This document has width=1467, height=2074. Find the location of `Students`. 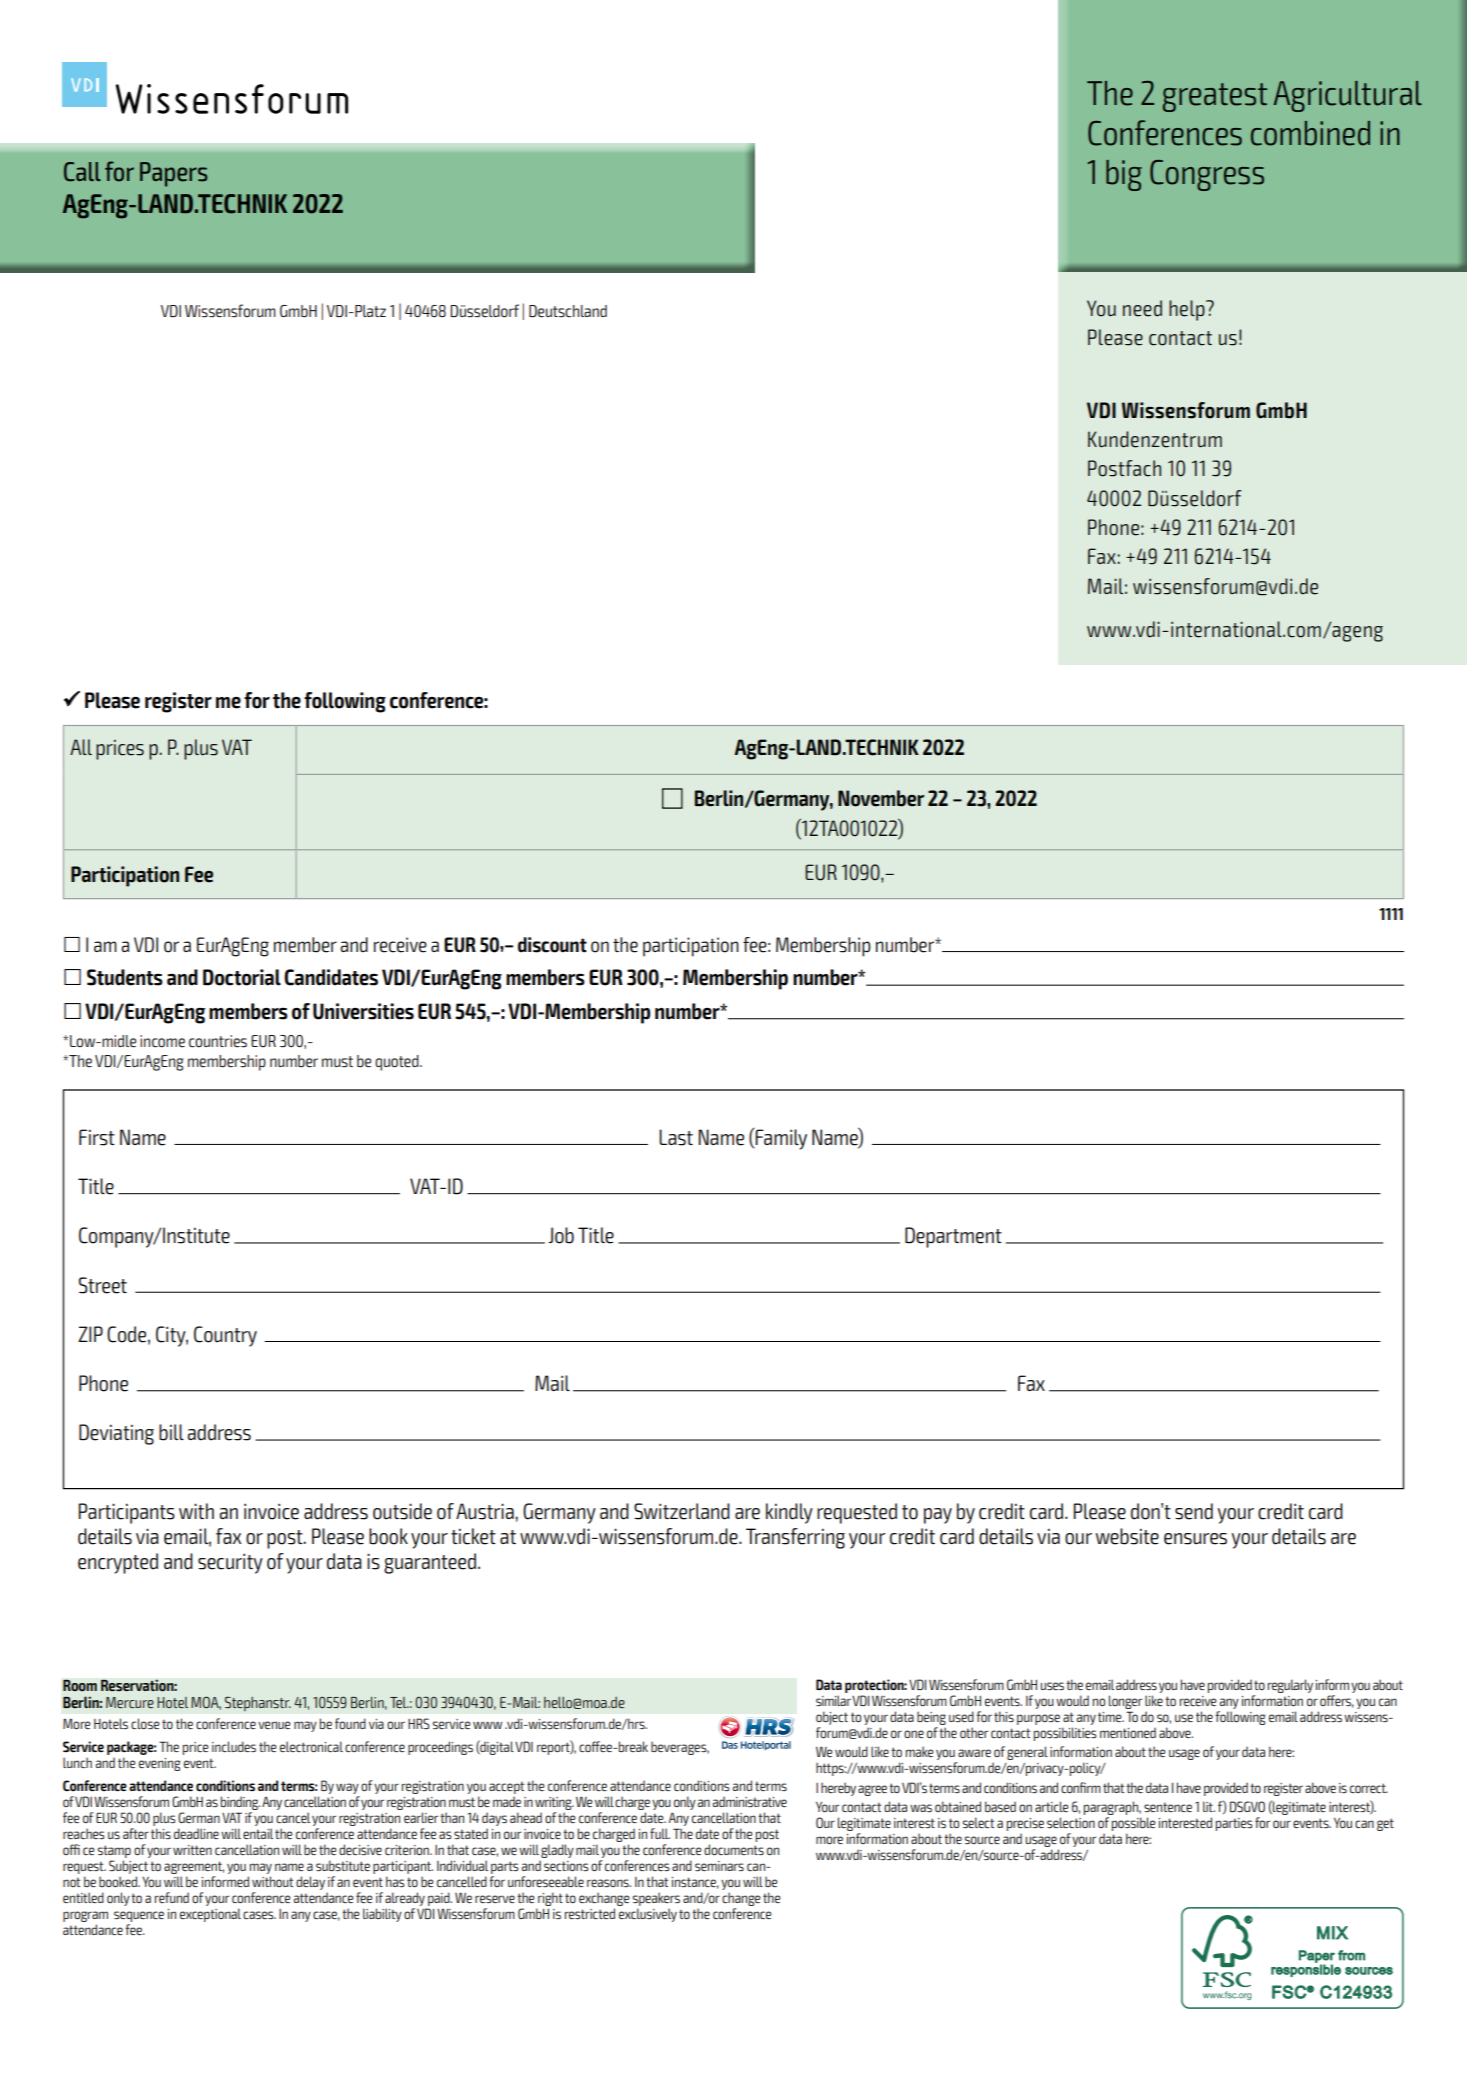

Students is located at coordinates (125, 977).
